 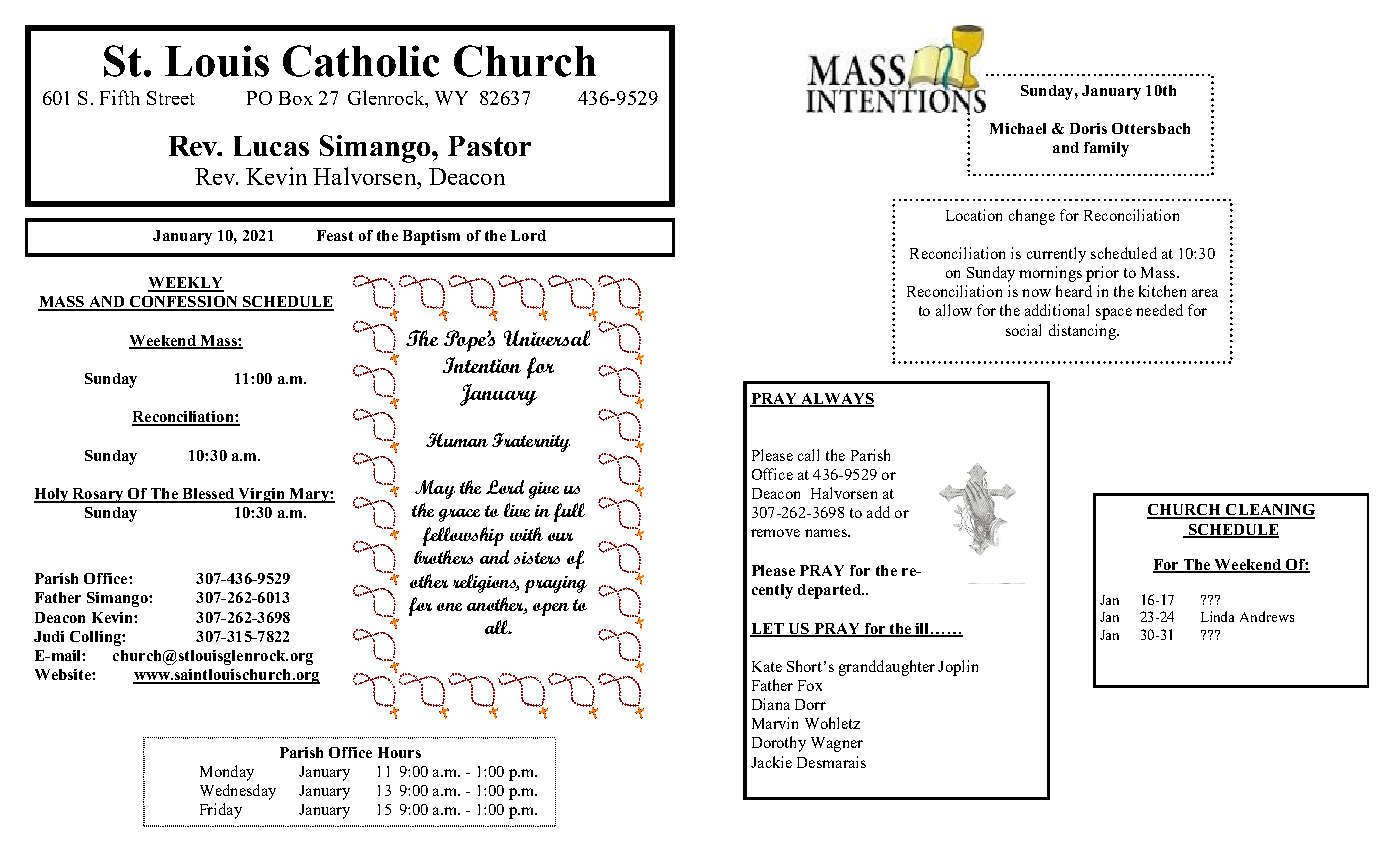 What do you see at coordinates (569, 512) in the document?
I see `full` at bounding box center [569, 512].
